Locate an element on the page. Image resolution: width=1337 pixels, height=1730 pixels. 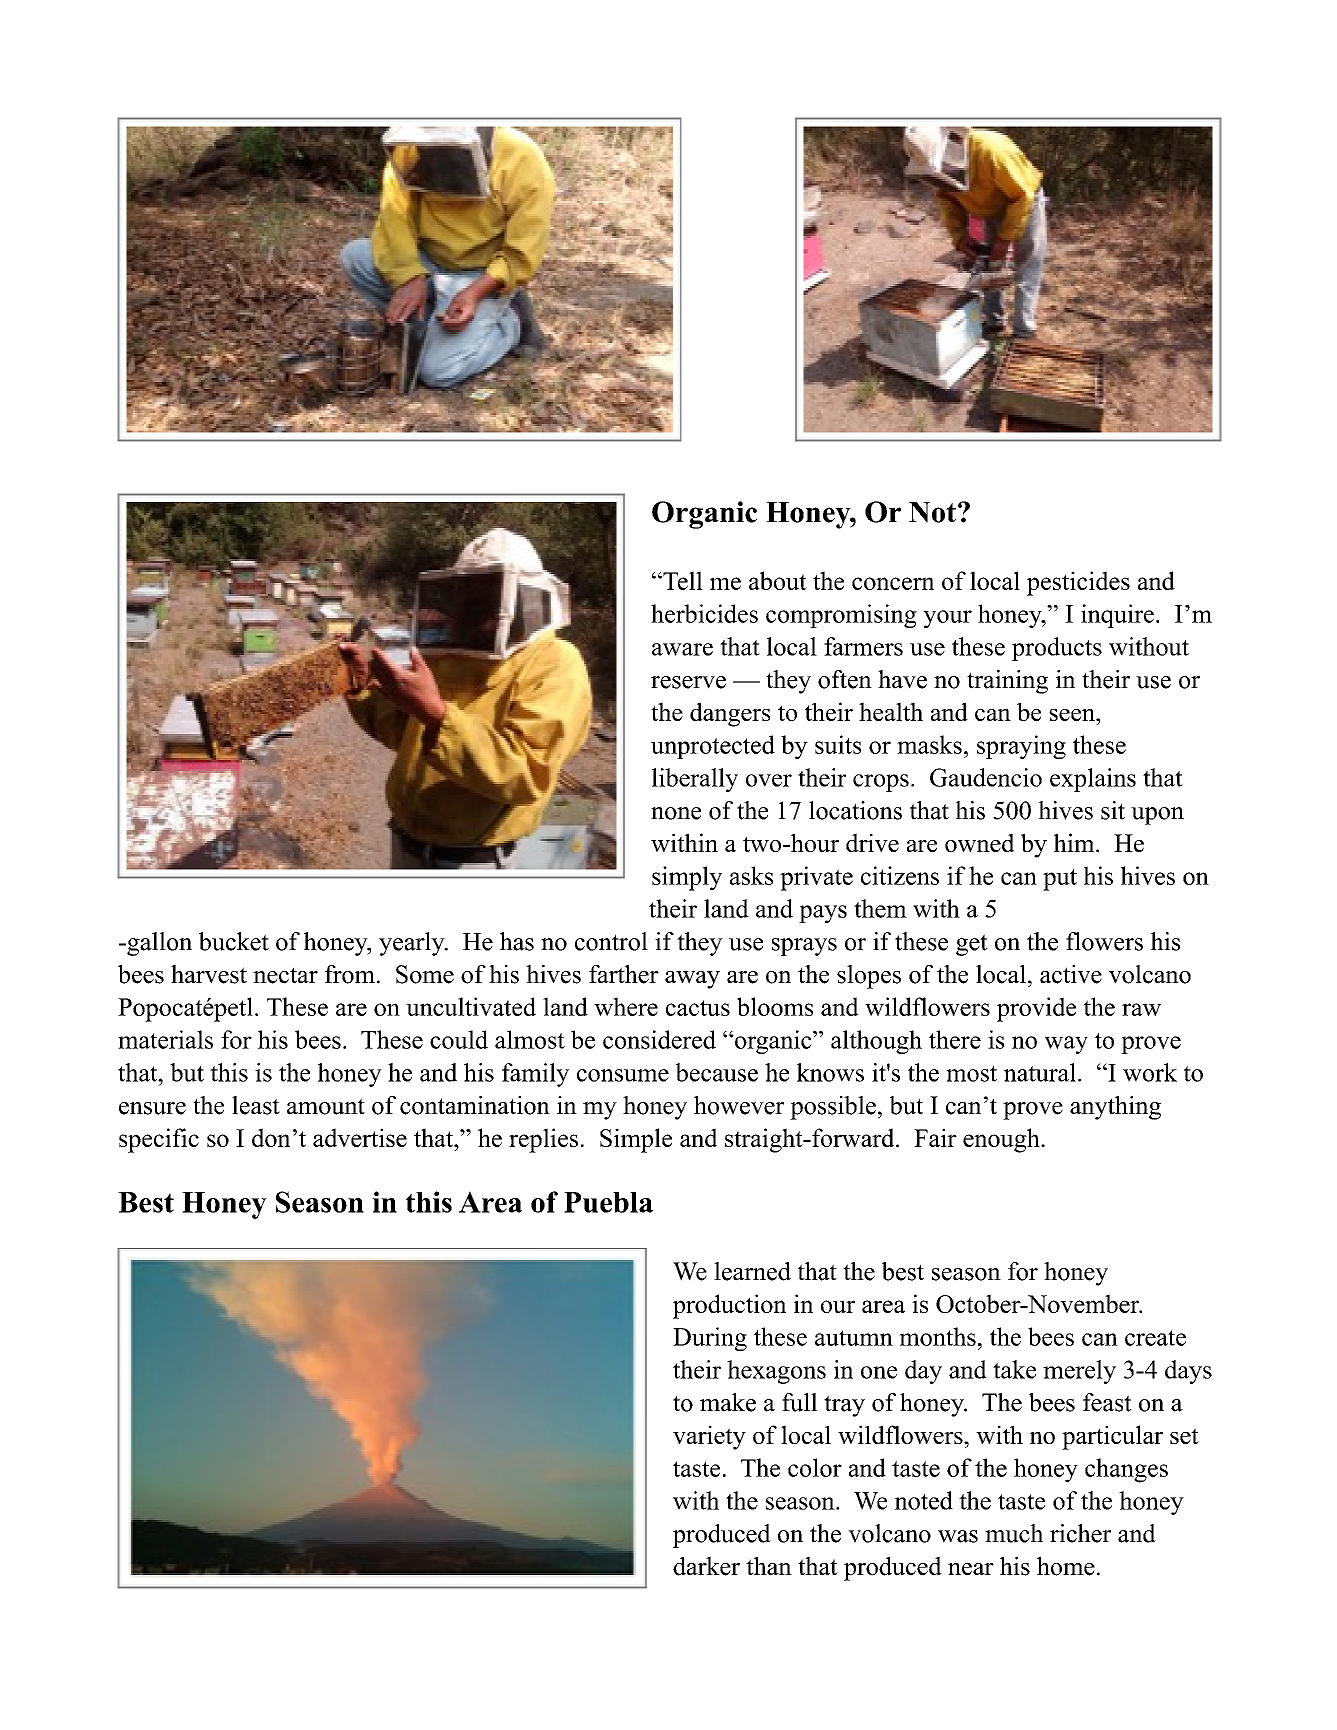
nectar is located at coordinates (285, 975).
